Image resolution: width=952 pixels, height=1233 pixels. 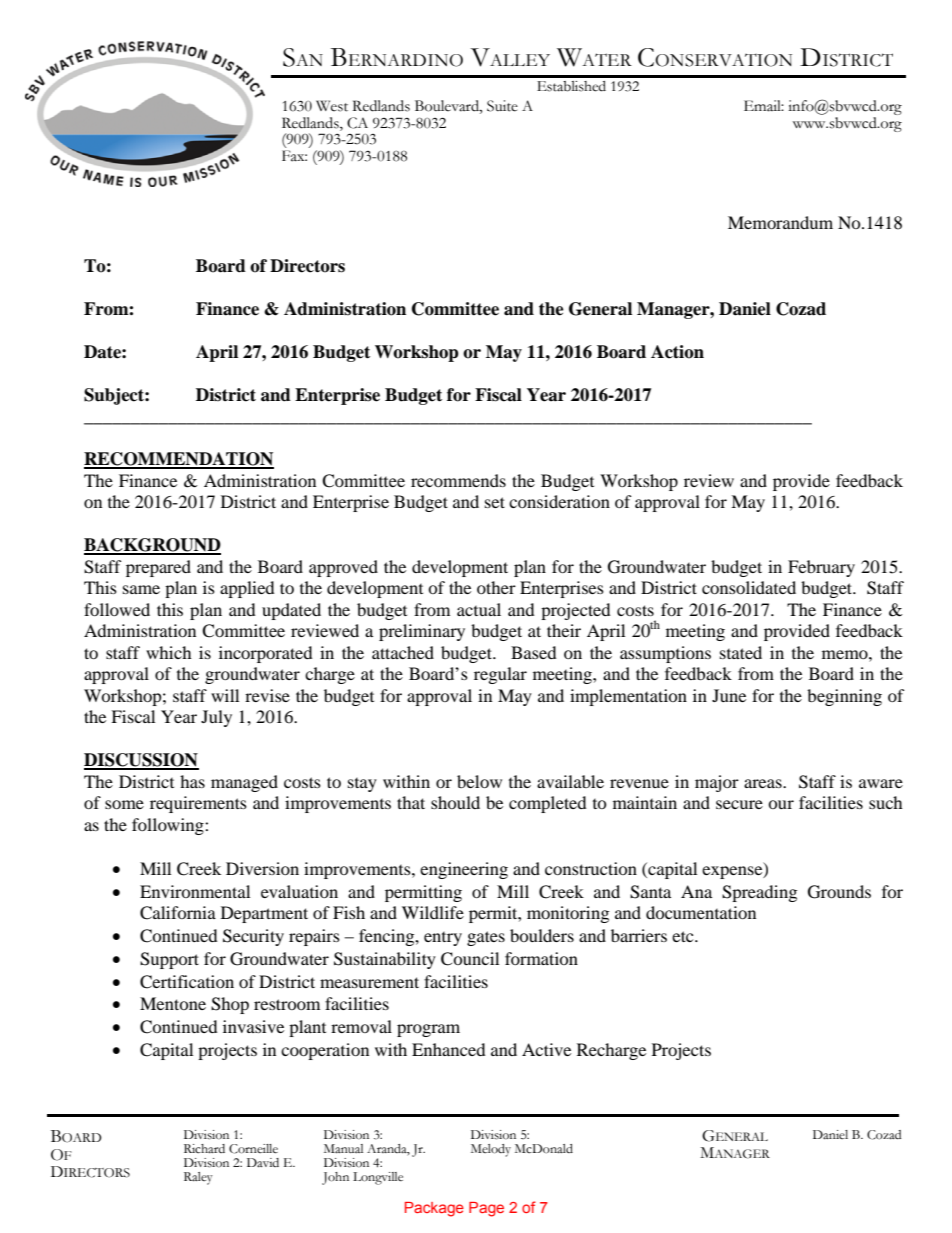 What do you see at coordinates (491, 1150) in the document?
I see `Melody` at bounding box center [491, 1150].
